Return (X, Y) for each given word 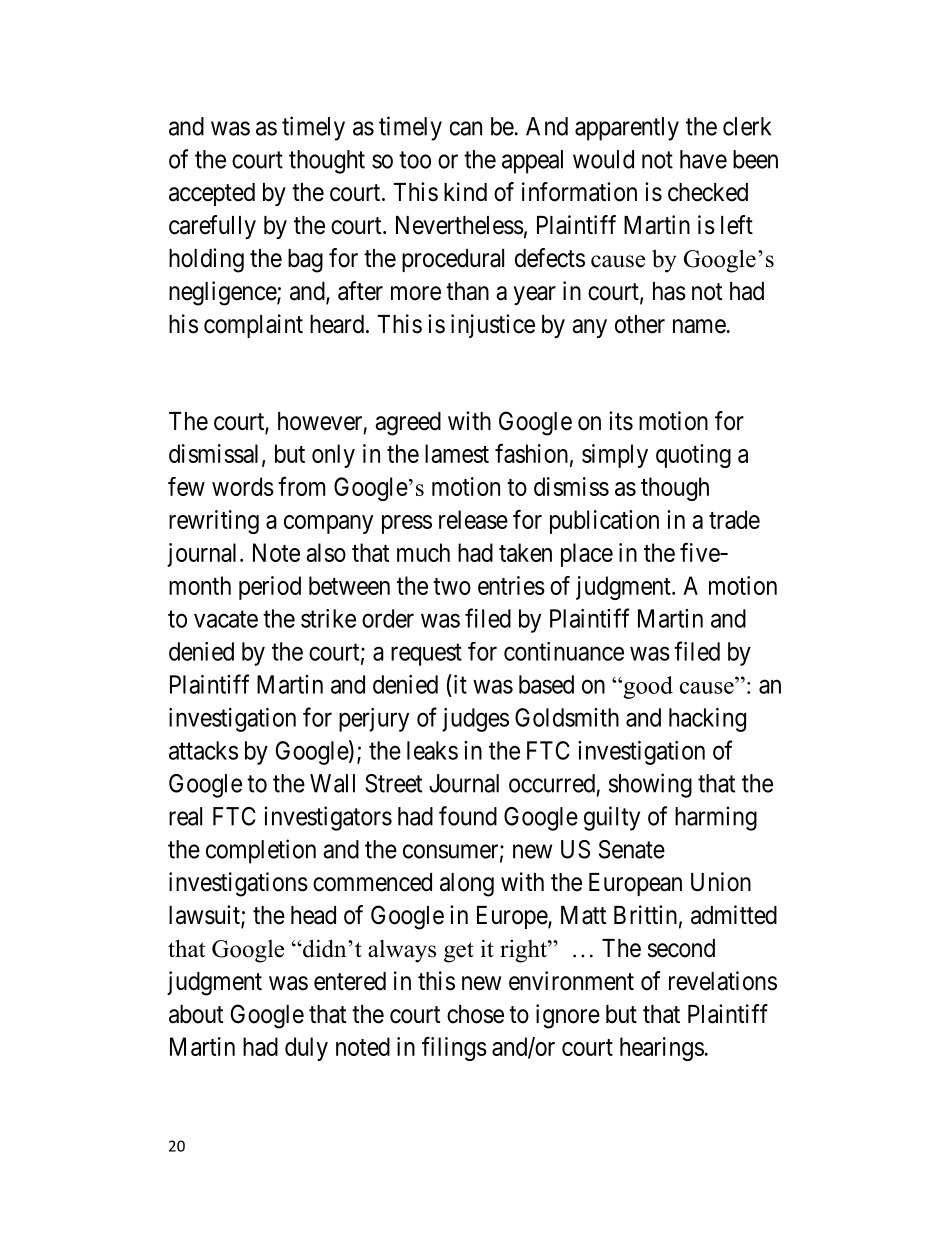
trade (734, 519)
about (196, 1014)
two (452, 586)
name (699, 326)
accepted (212, 194)
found (468, 816)
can (466, 128)
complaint (253, 326)
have (703, 159)
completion (261, 851)
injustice (493, 326)
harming (716, 818)
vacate (226, 619)
